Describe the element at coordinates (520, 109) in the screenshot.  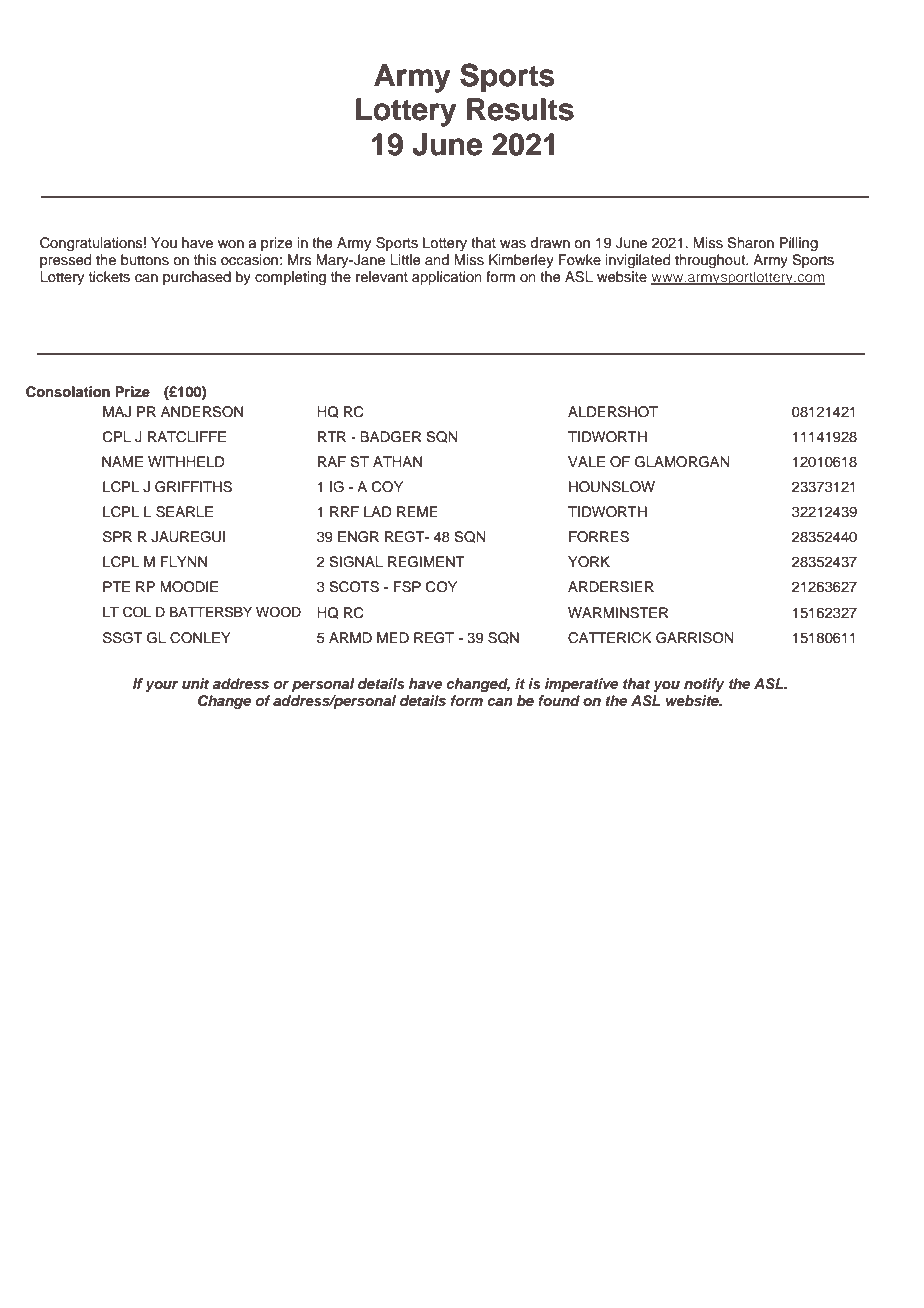
I see `Results` at that location.
